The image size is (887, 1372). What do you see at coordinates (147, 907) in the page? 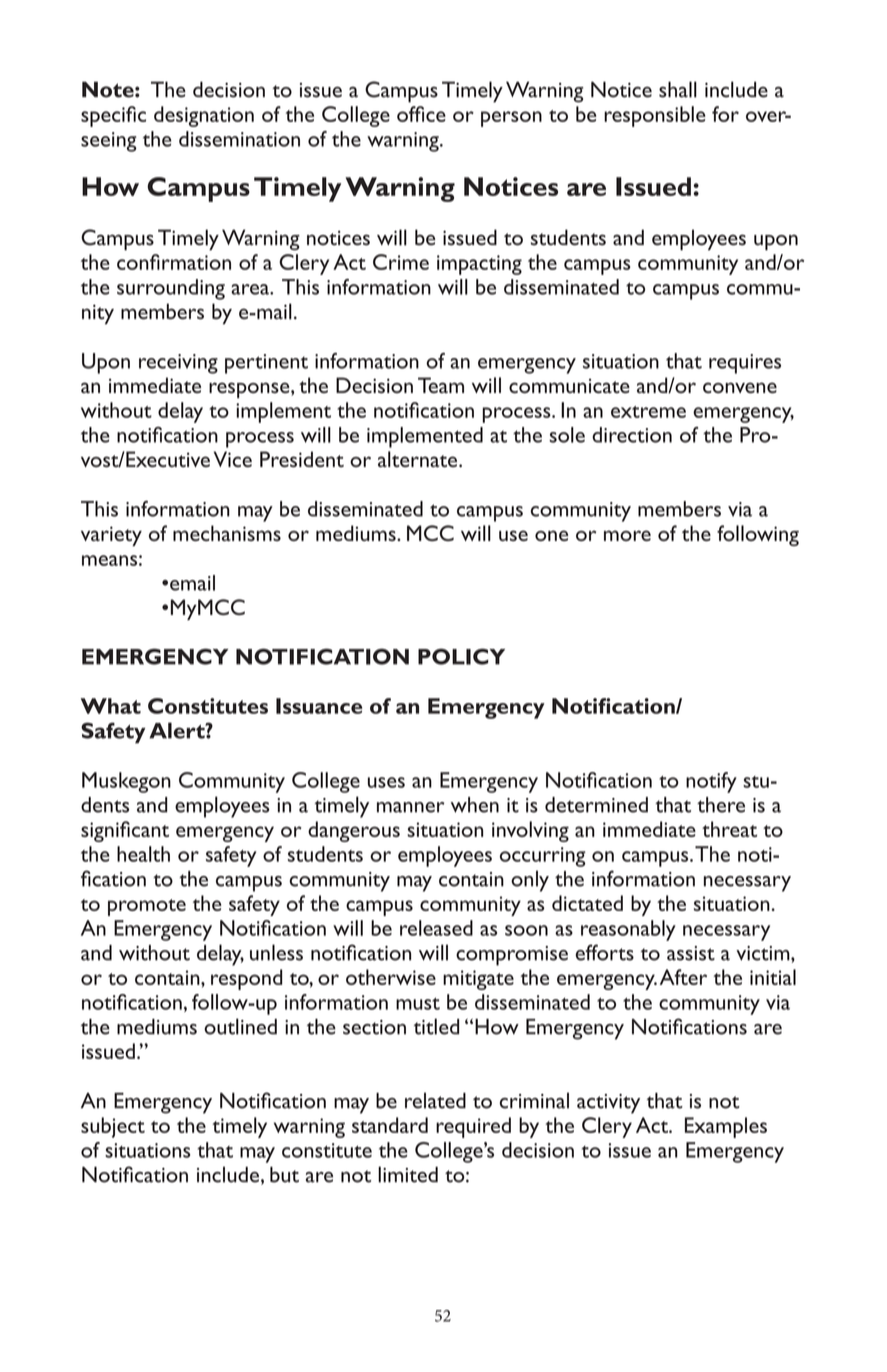
I see `promote` at bounding box center [147, 907].
